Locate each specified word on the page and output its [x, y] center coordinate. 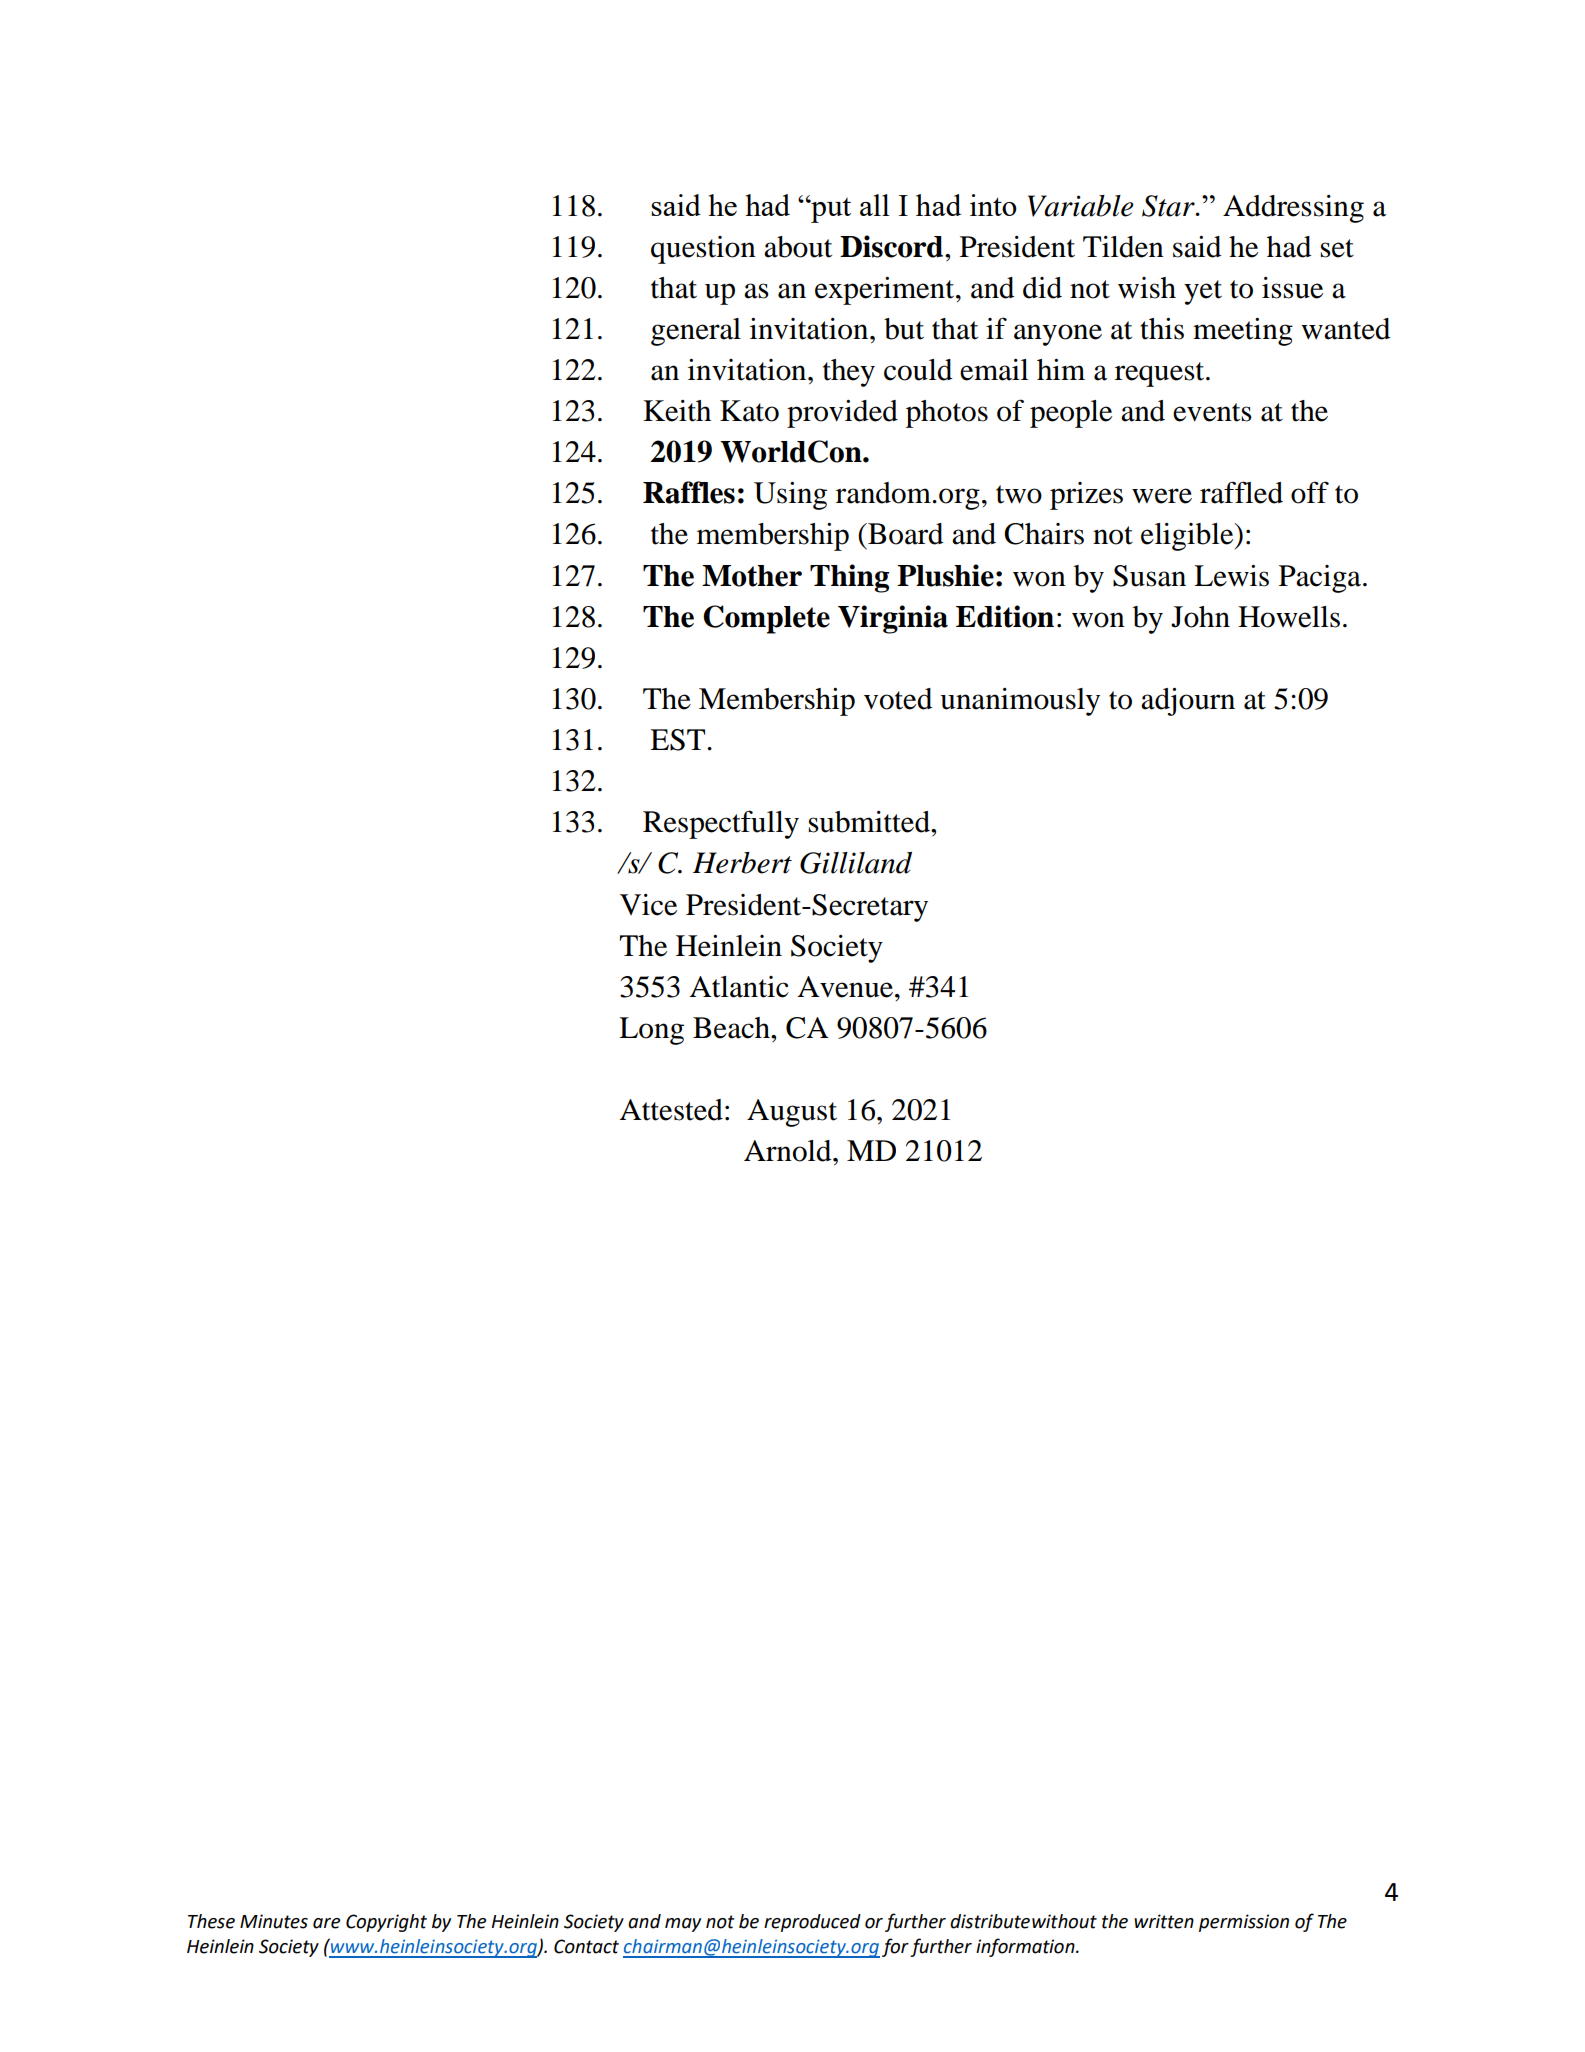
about [798, 247]
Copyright [386, 1923]
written [1164, 1921]
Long [651, 1031]
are [326, 1923]
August [792, 1113]
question [703, 250]
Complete [766, 619]
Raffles [689, 492]
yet [1203, 292]
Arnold [789, 1151]
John [1200, 617]
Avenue [847, 987]
